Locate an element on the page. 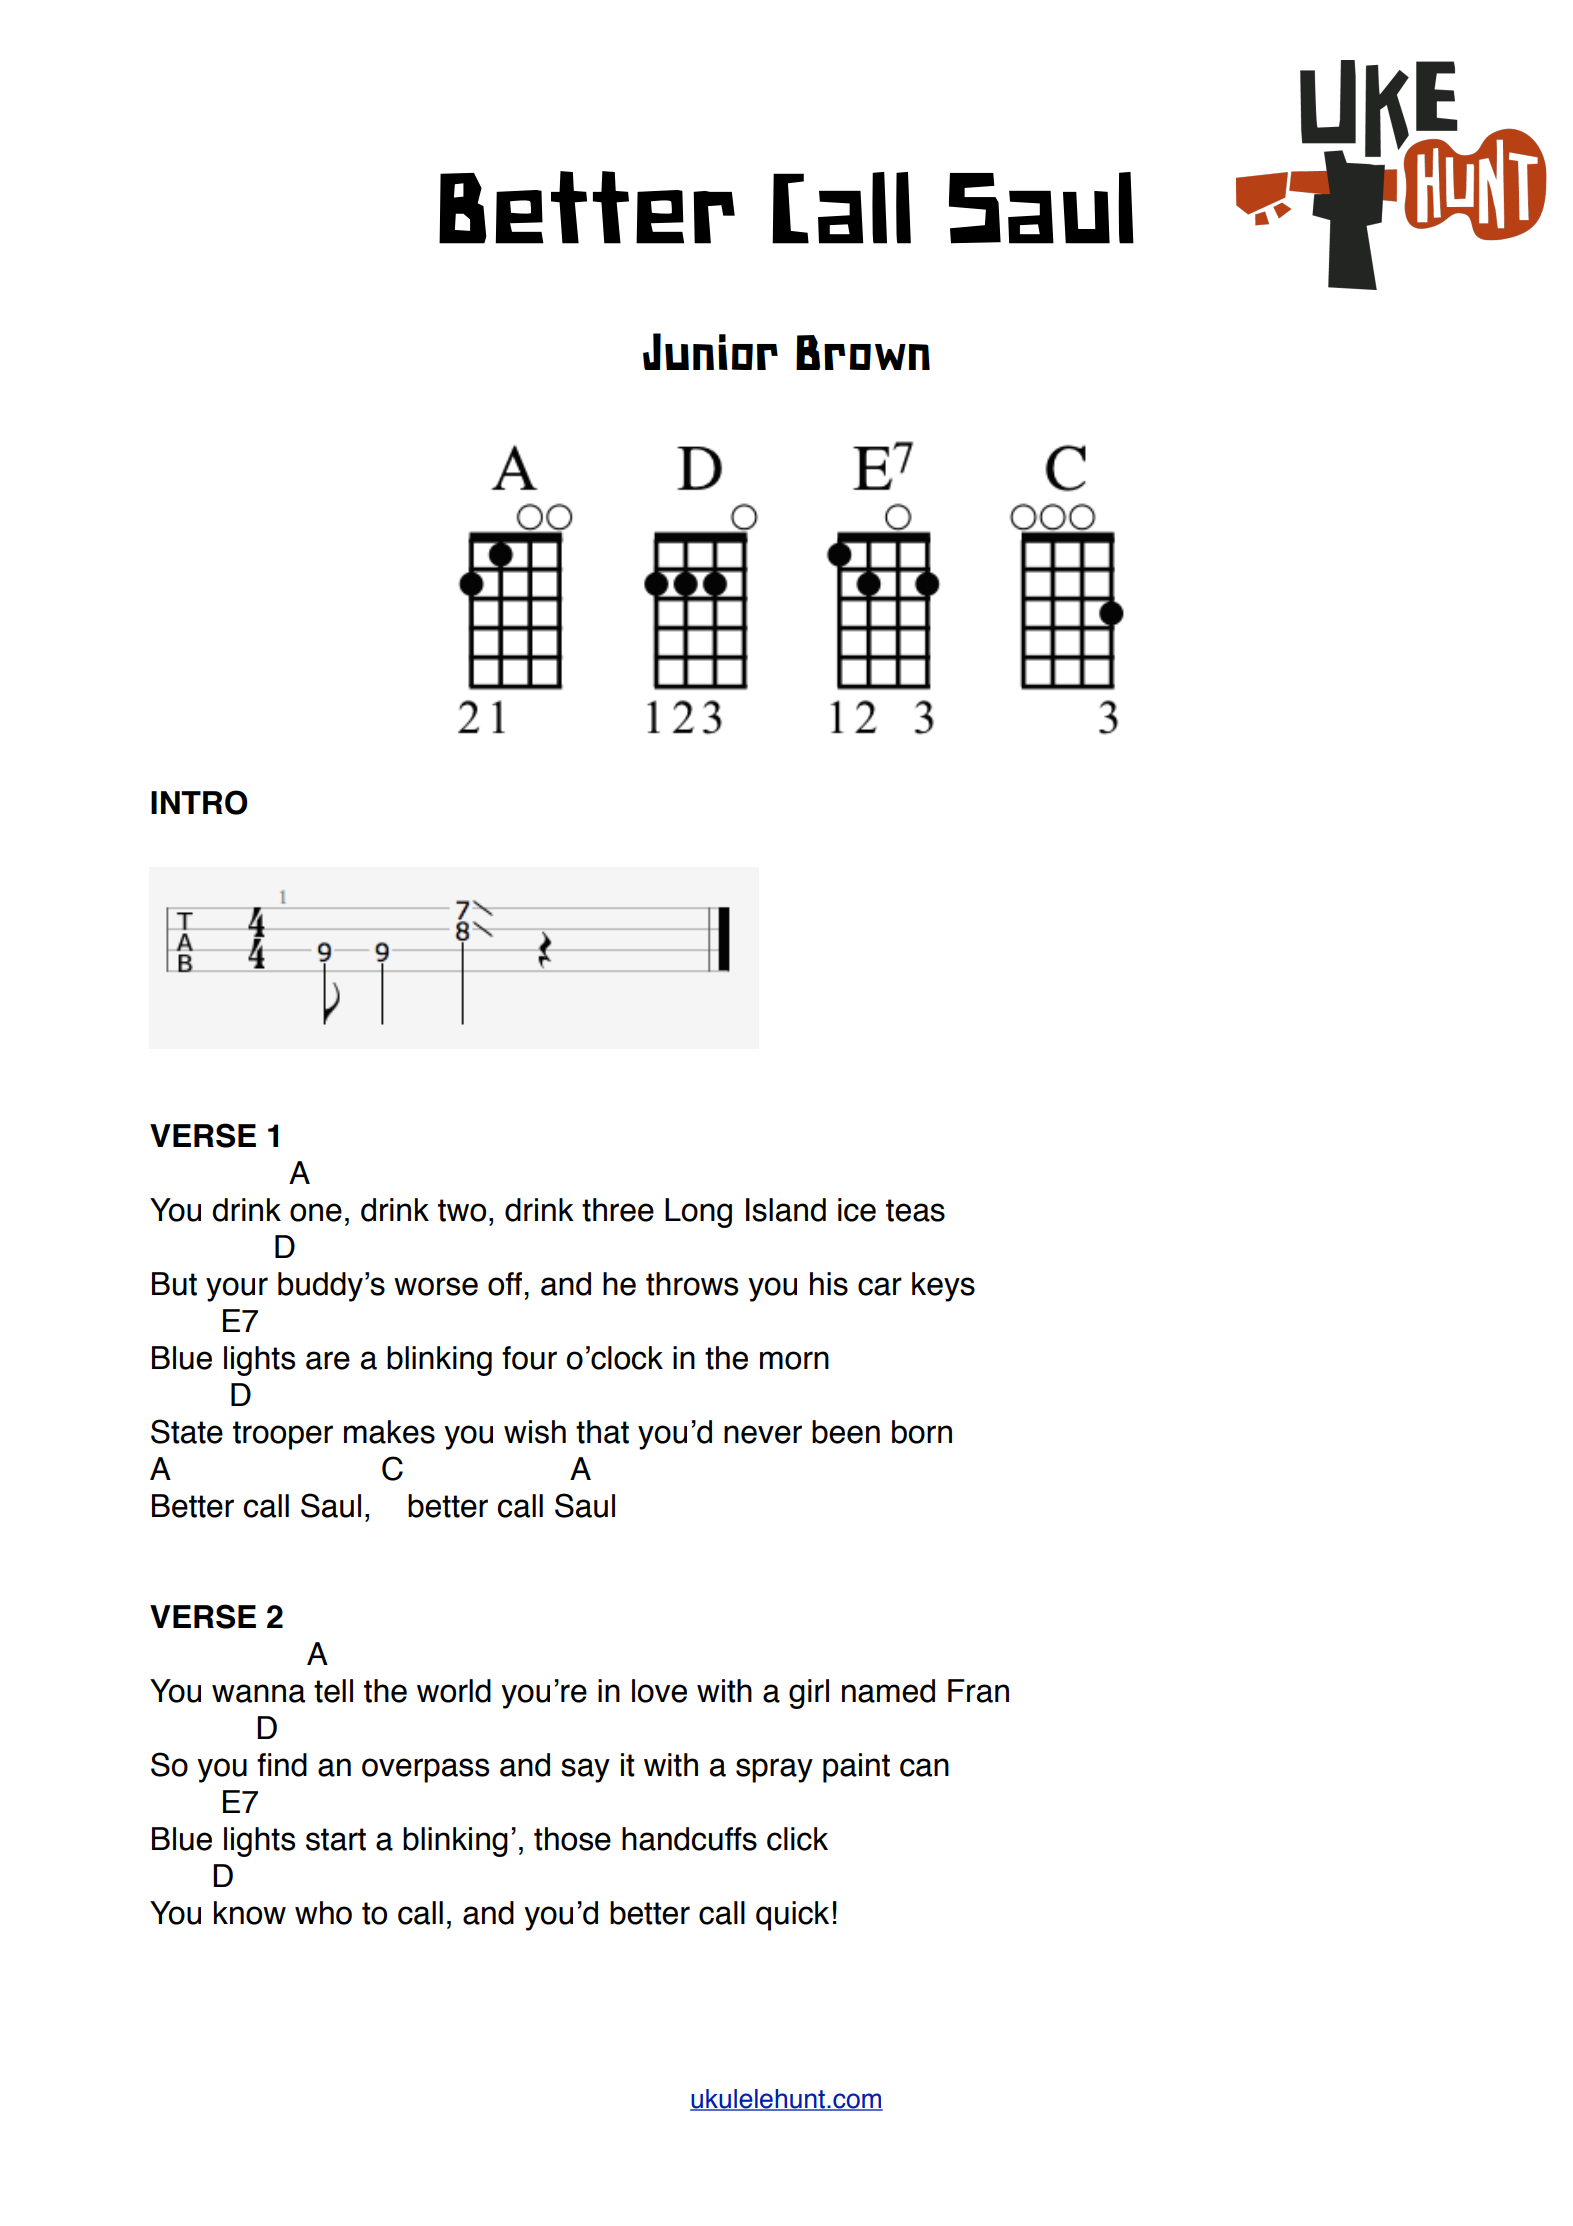 The height and width of the document is (2226, 1573). his is located at coordinates (829, 1284).
